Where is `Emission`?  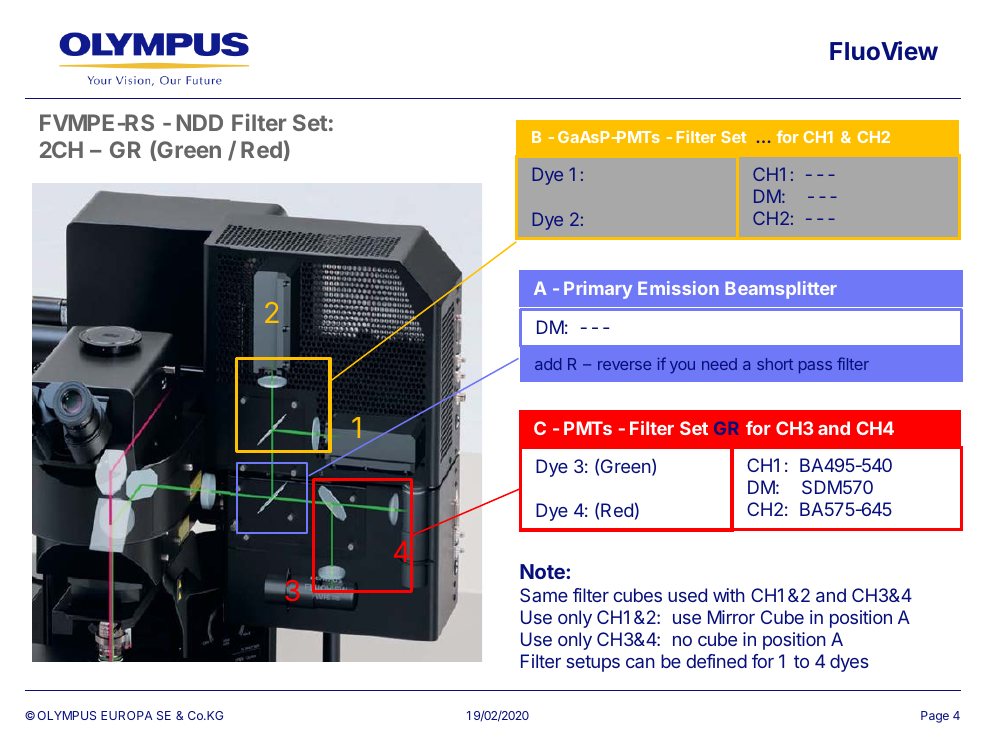 Emission is located at coordinates (678, 288).
